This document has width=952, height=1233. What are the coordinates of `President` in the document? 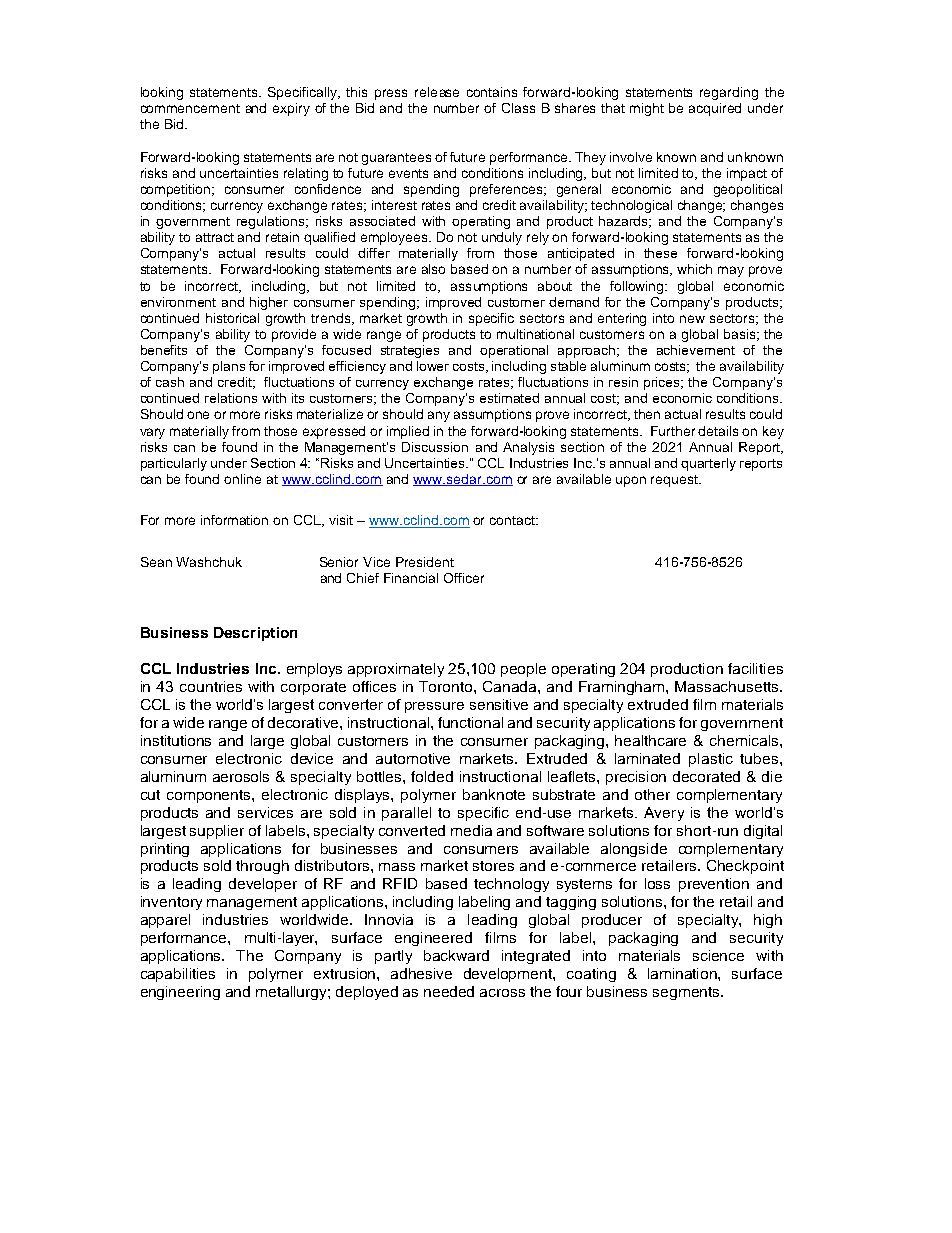 It's located at (425, 562).
